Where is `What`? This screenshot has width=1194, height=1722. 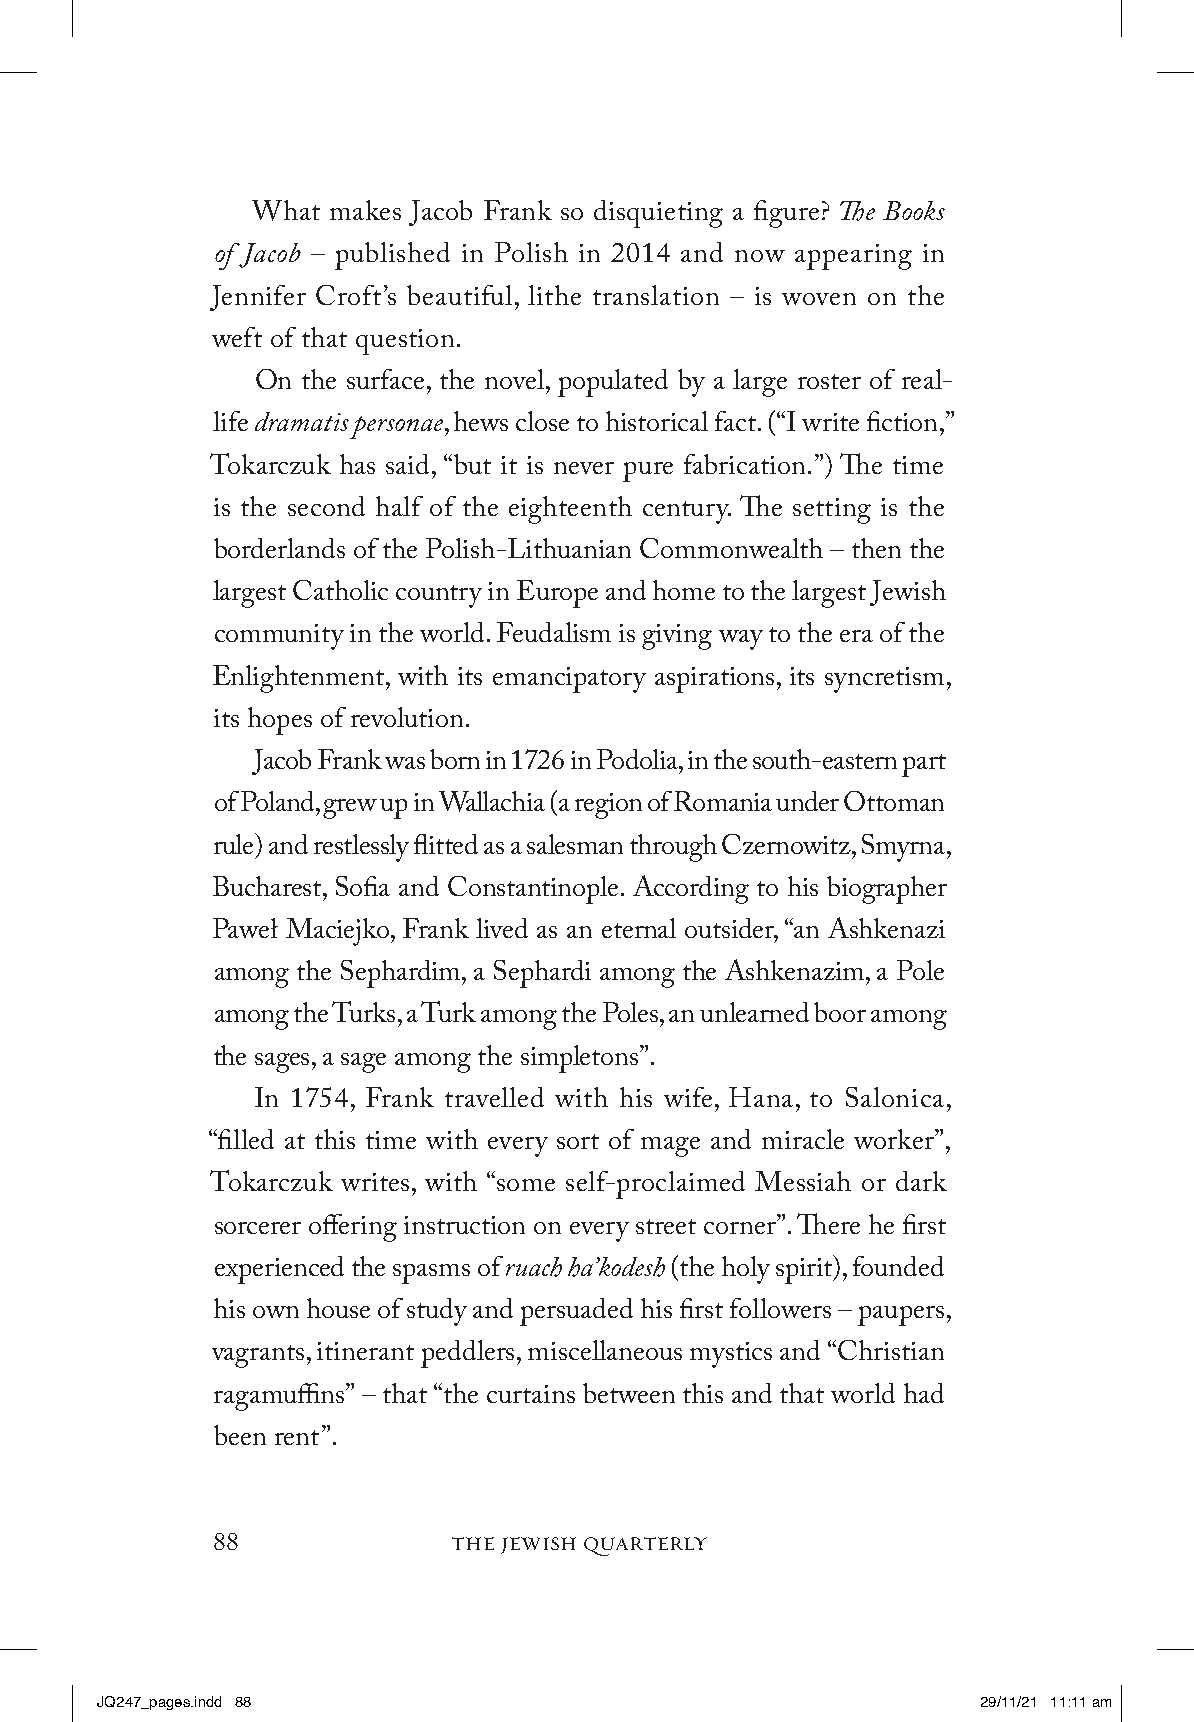
What is located at coordinates (286, 210).
